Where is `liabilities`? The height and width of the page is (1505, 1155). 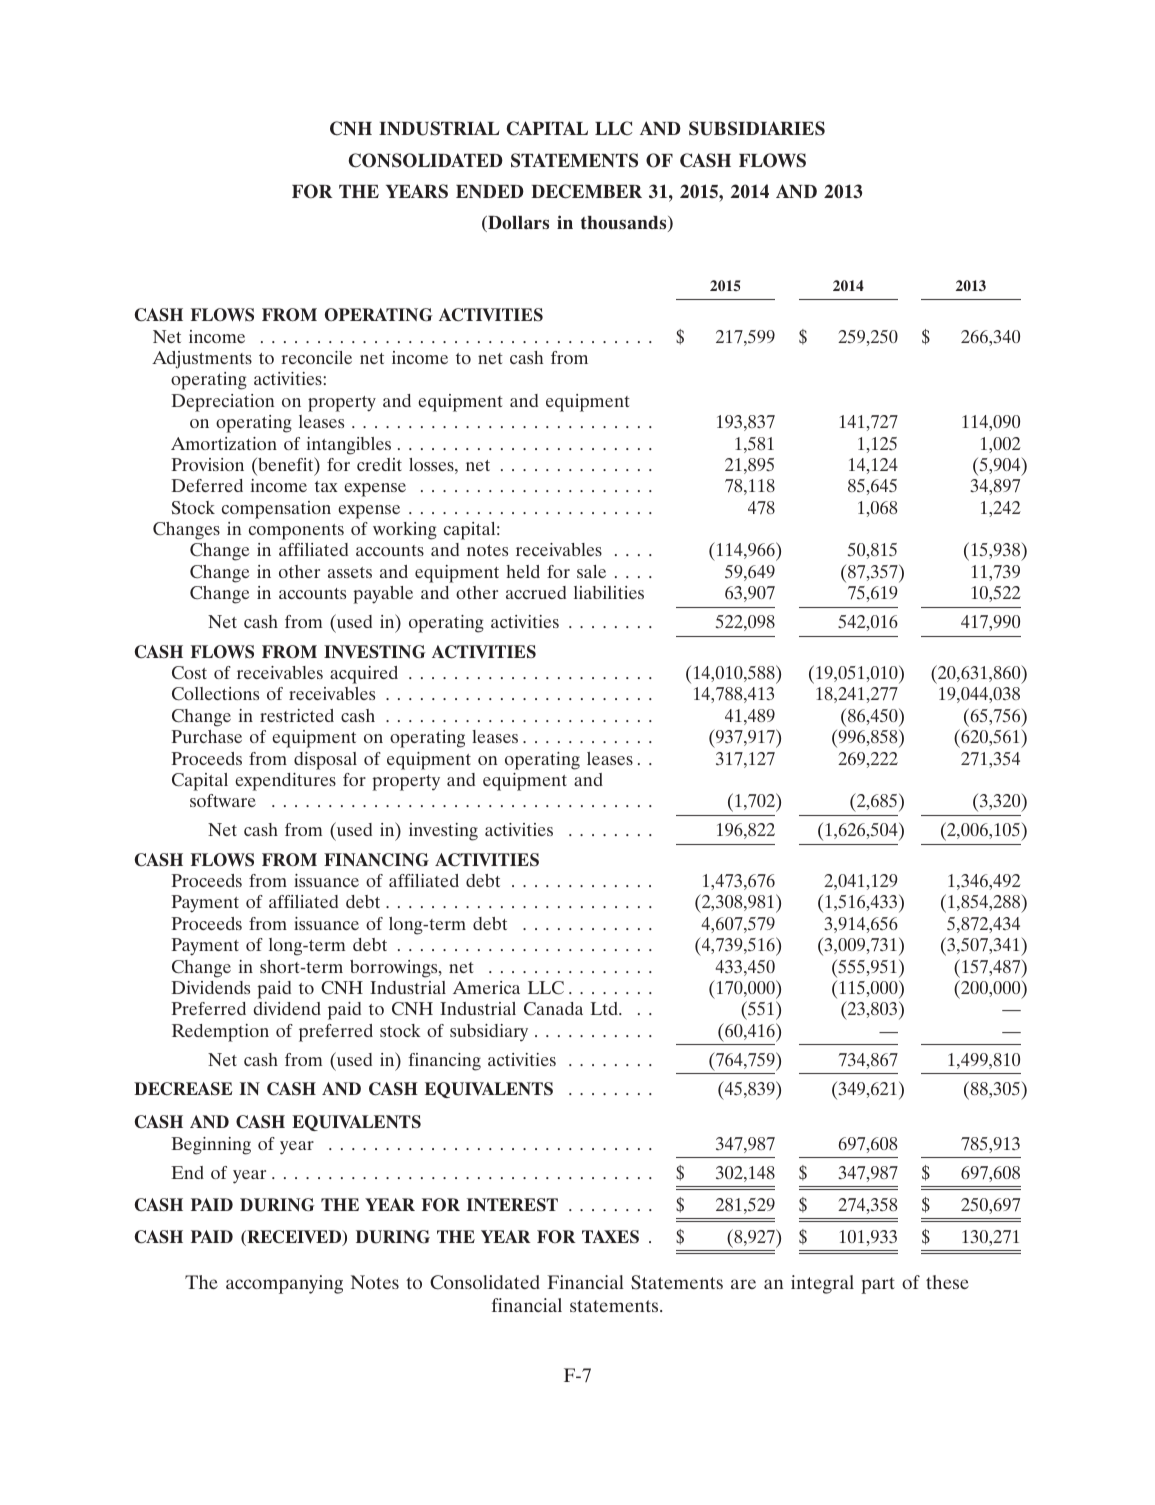
liabilities is located at coordinates (609, 592).
